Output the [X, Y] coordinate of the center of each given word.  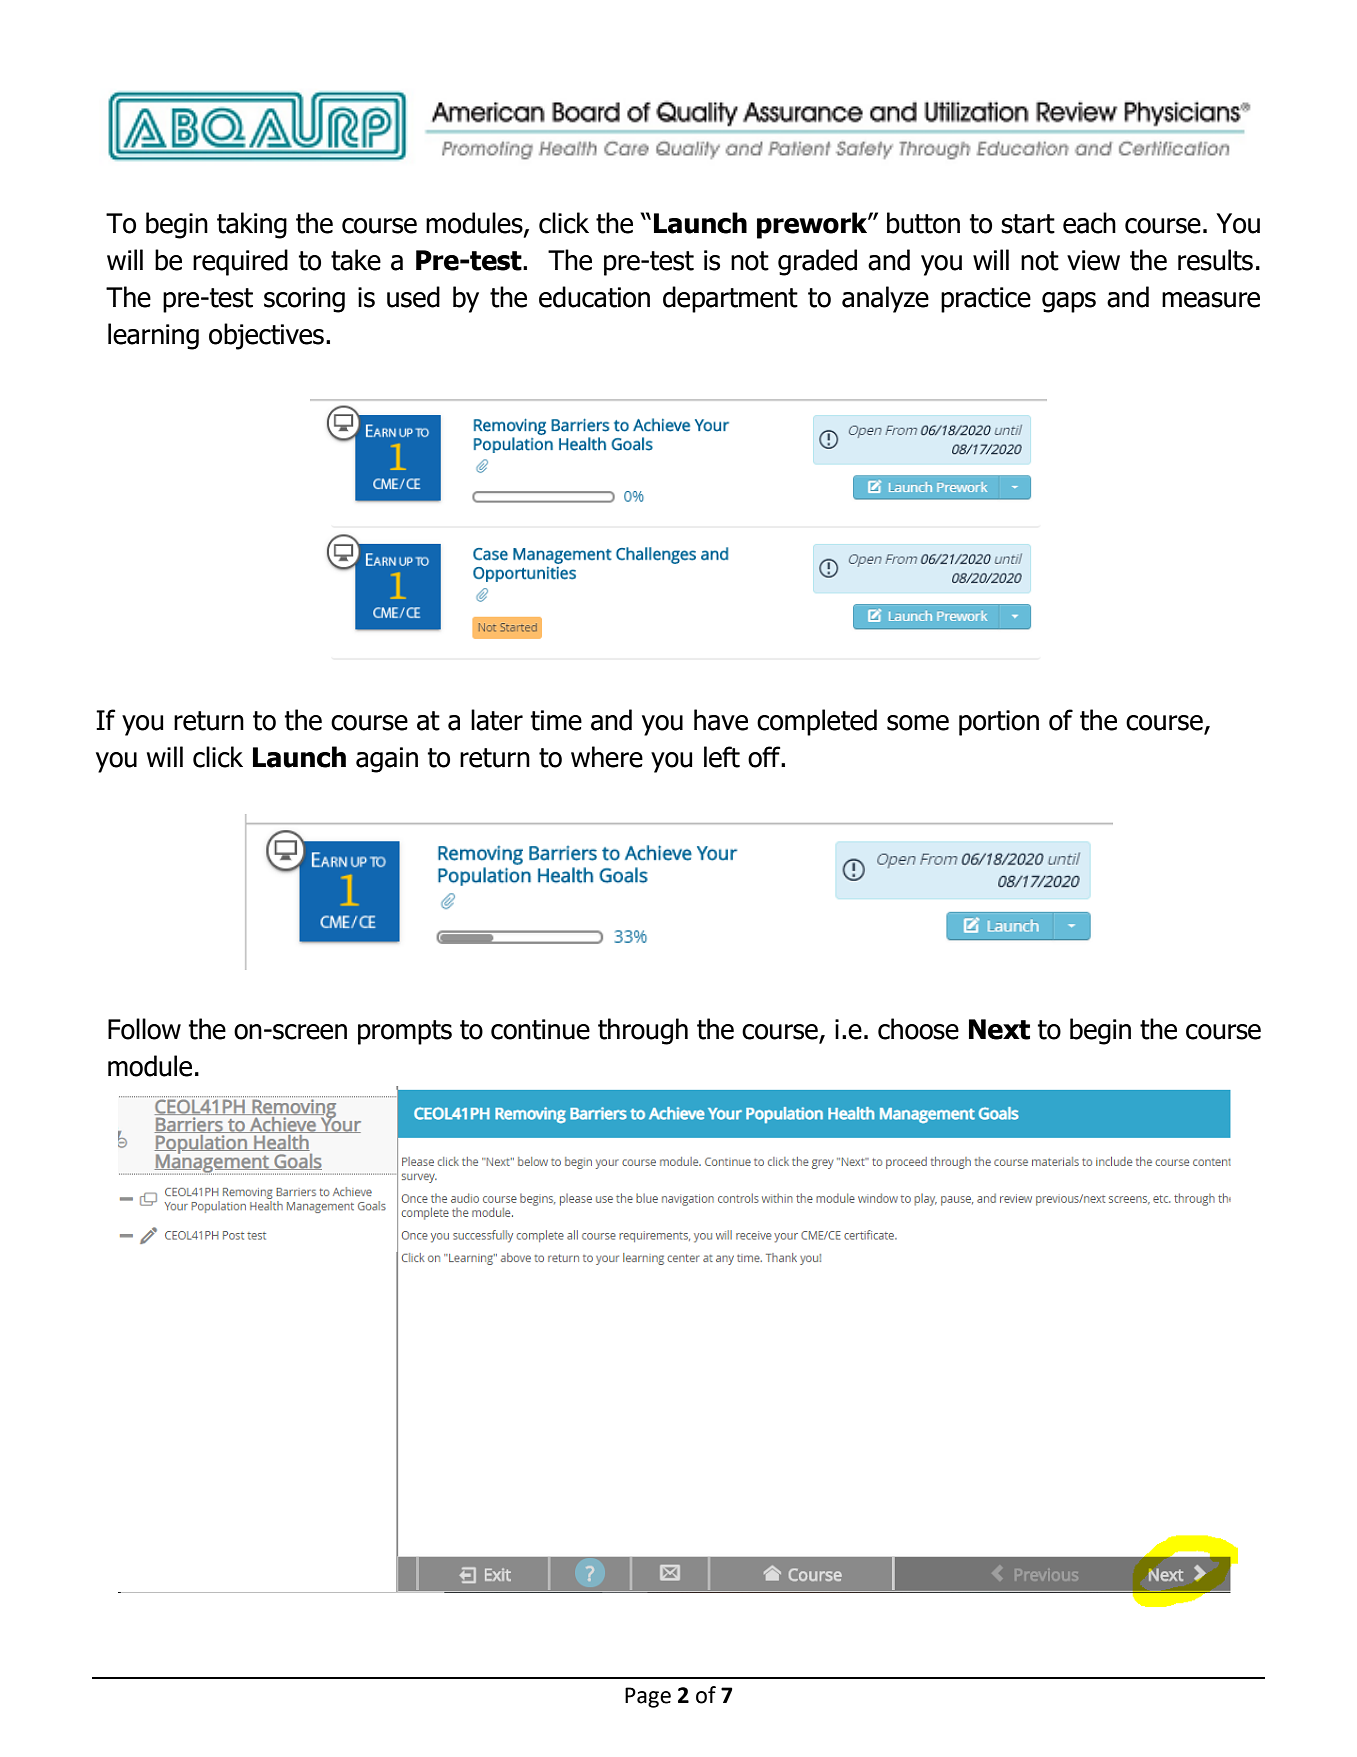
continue [540, 1029]
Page [648, 1697]
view [1093, 260]
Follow [144, 1029]
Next [999, 1029]
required [240, 262]
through [643, 1031]
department [730, 299]
